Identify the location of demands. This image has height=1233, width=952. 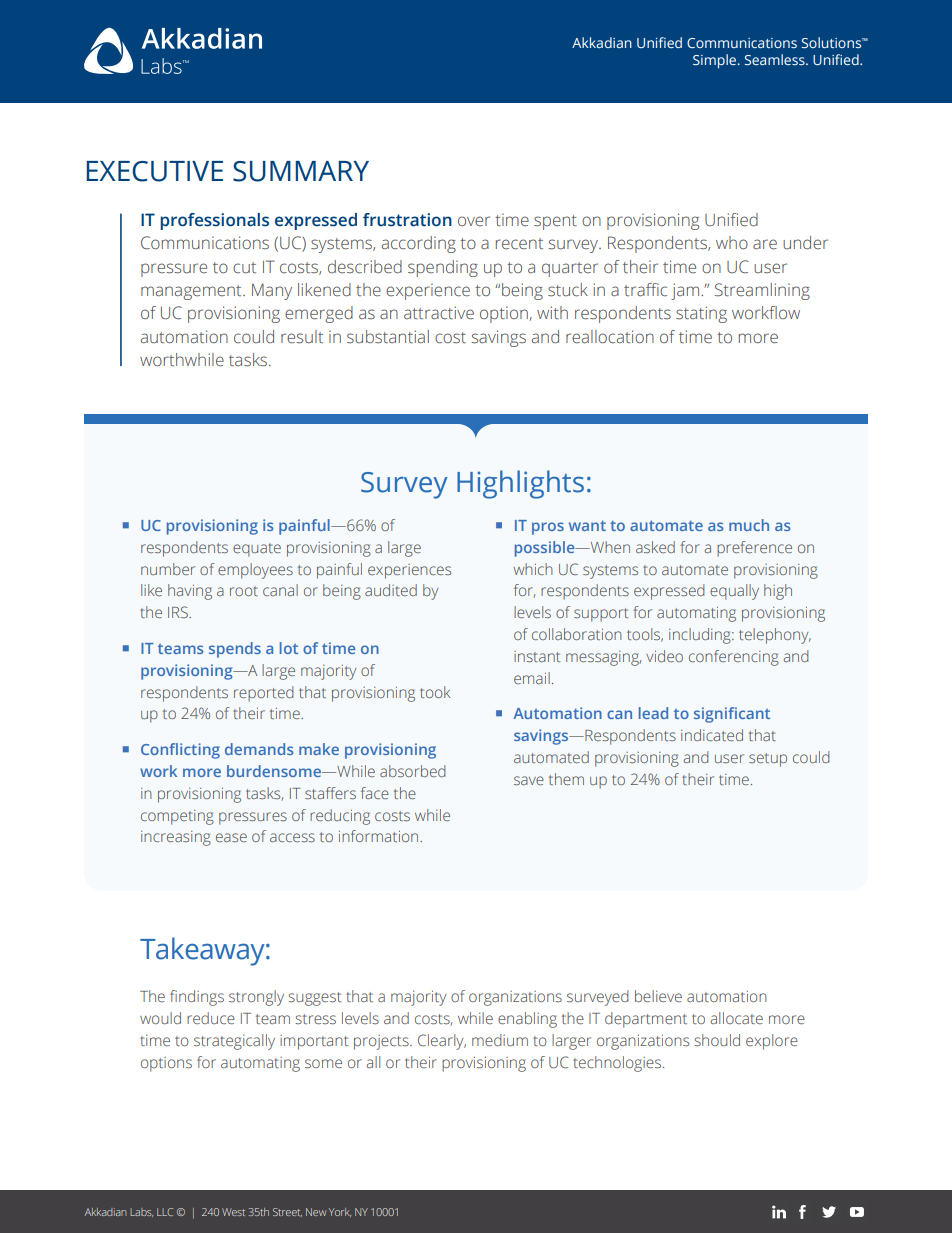
(259, 749).
